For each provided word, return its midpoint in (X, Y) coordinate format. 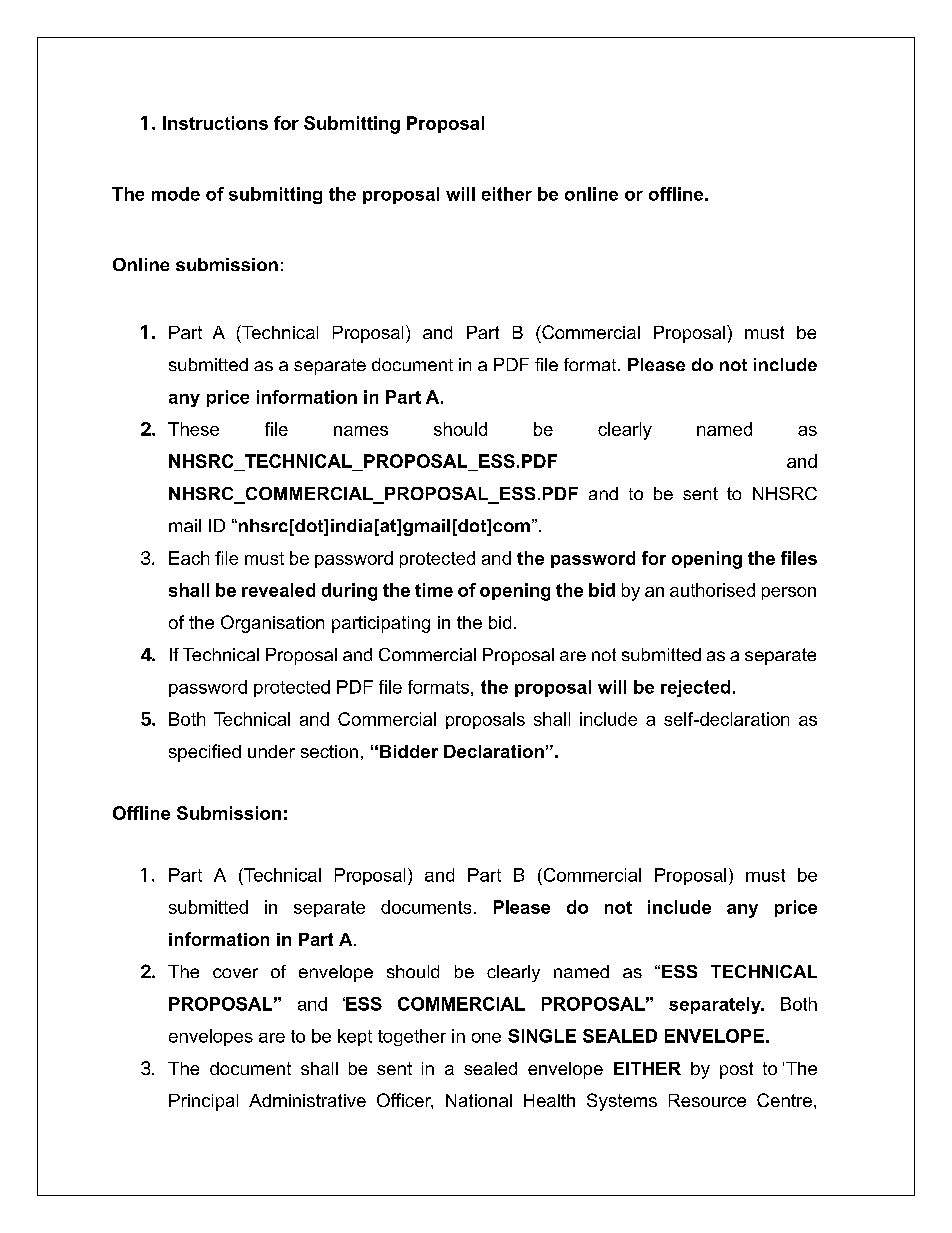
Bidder (409, 751)
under (271, 751)
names (361, 431)
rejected (695, 688)
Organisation (272, 624)
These (193, 429)
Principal (203, 1102)
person (789, 593)
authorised (712, 590)
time (434, 590)
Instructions (215, 123)
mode (176, 194)
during (349, 592)
